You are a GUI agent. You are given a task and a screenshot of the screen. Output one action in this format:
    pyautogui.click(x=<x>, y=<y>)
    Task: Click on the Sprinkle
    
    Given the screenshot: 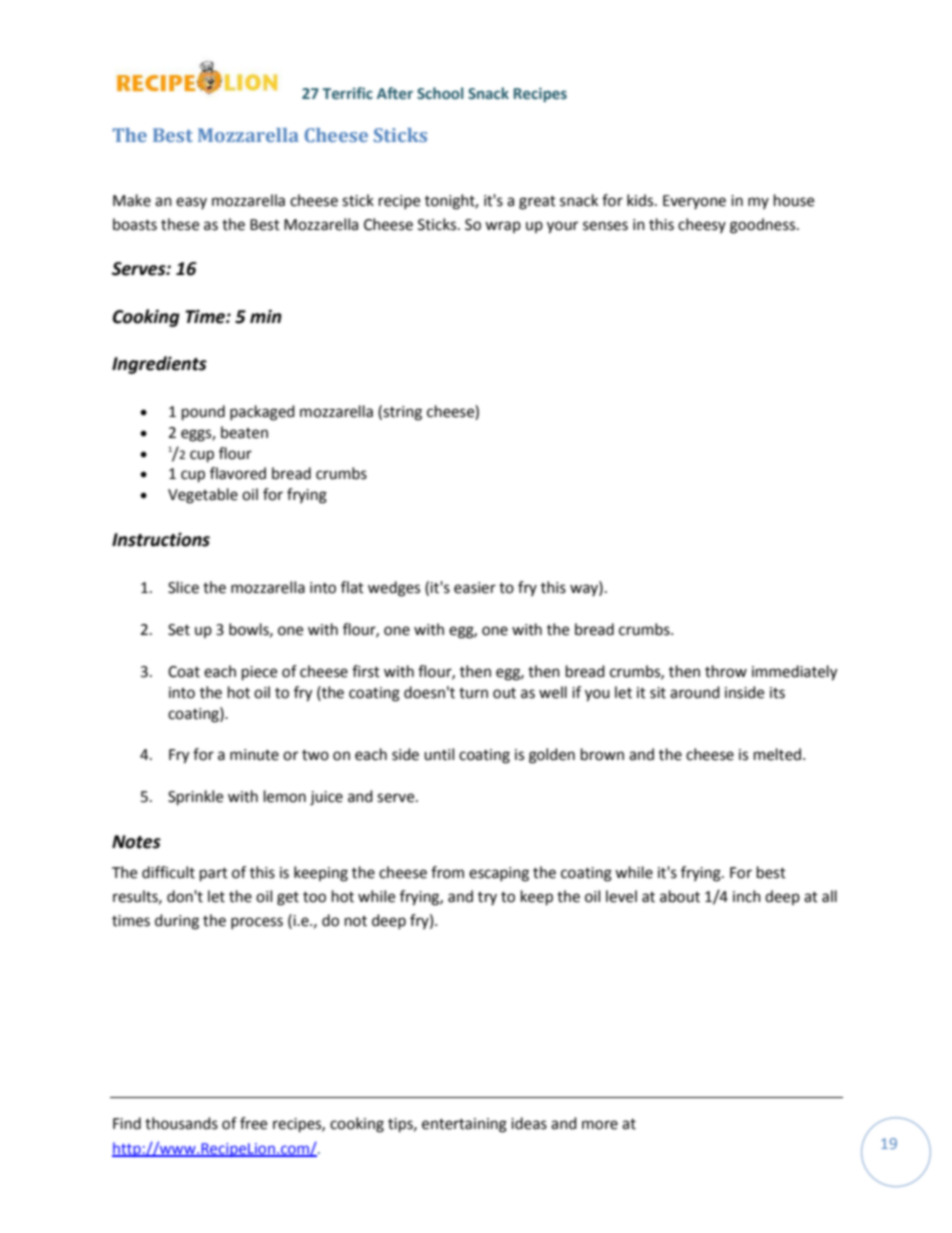 What is the action you would take?
    pyautogui.click(x=195, y=798)
